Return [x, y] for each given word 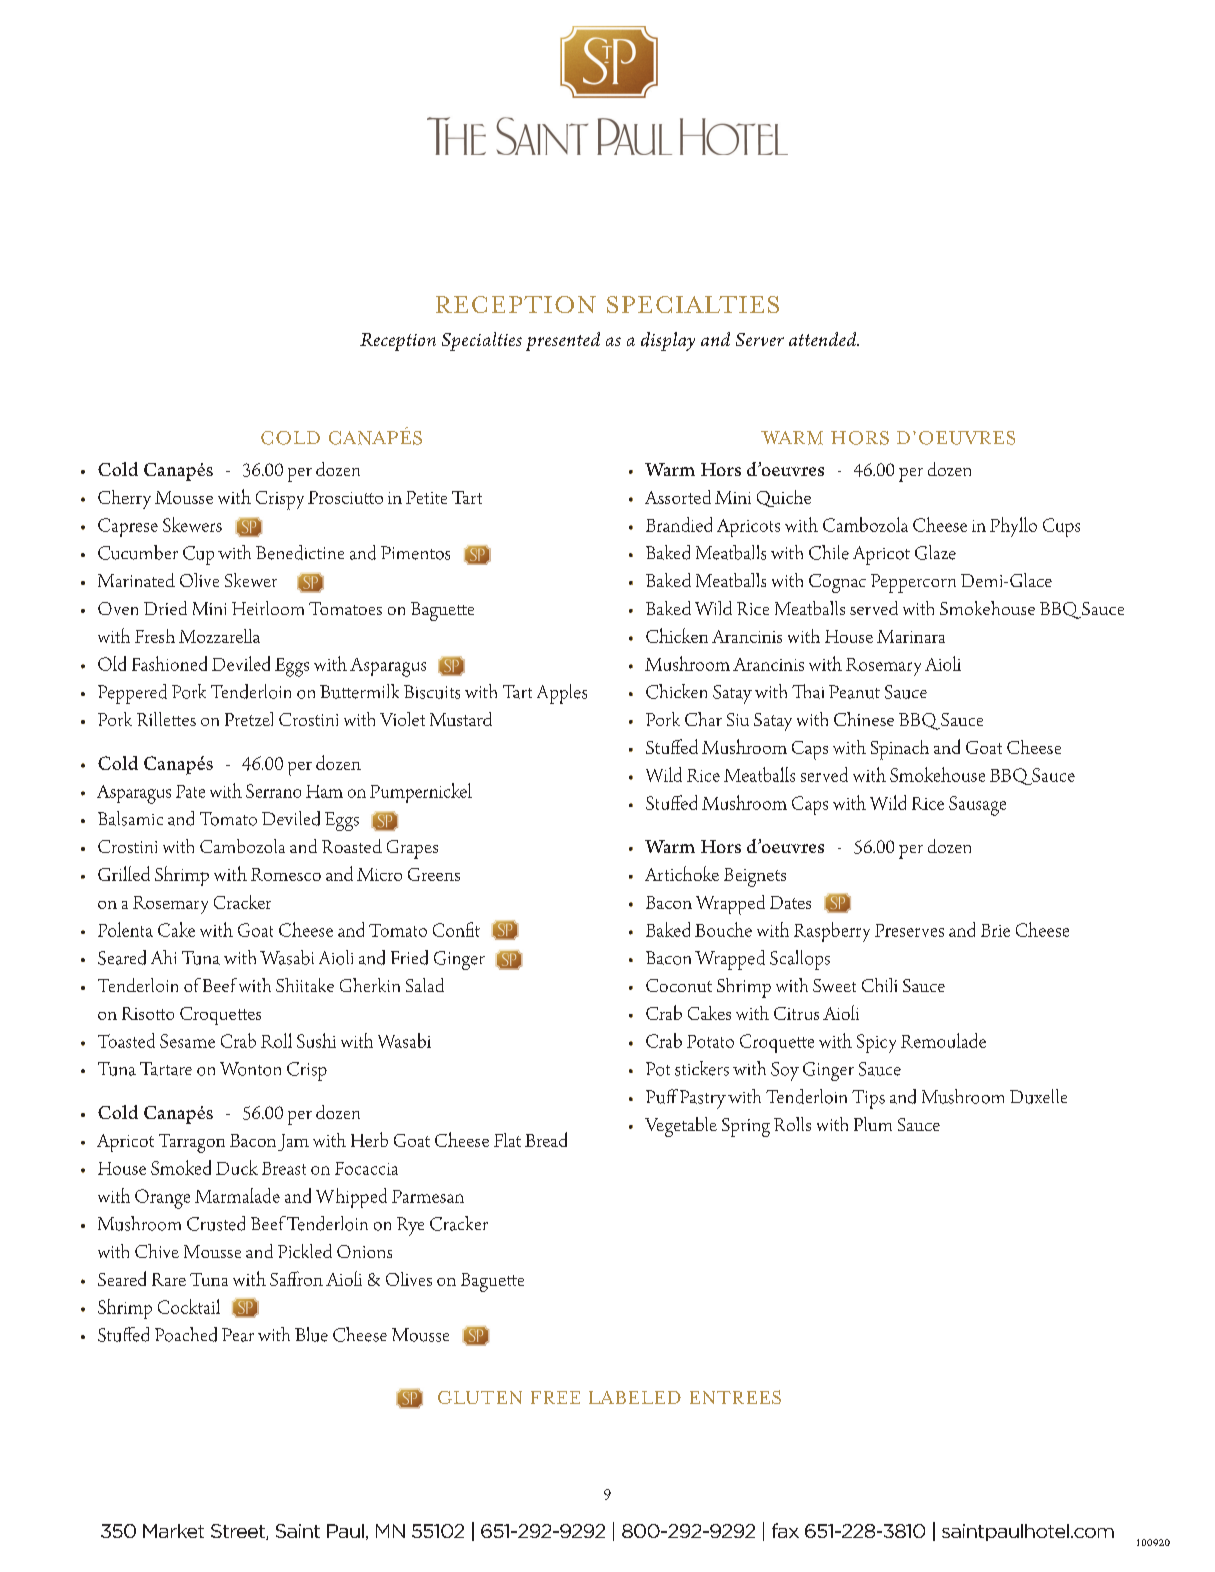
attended [824, 339]
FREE [555, 1397]
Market [173, 1531]
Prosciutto [345, 497]
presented [563, 341]
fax [785, 1530]
